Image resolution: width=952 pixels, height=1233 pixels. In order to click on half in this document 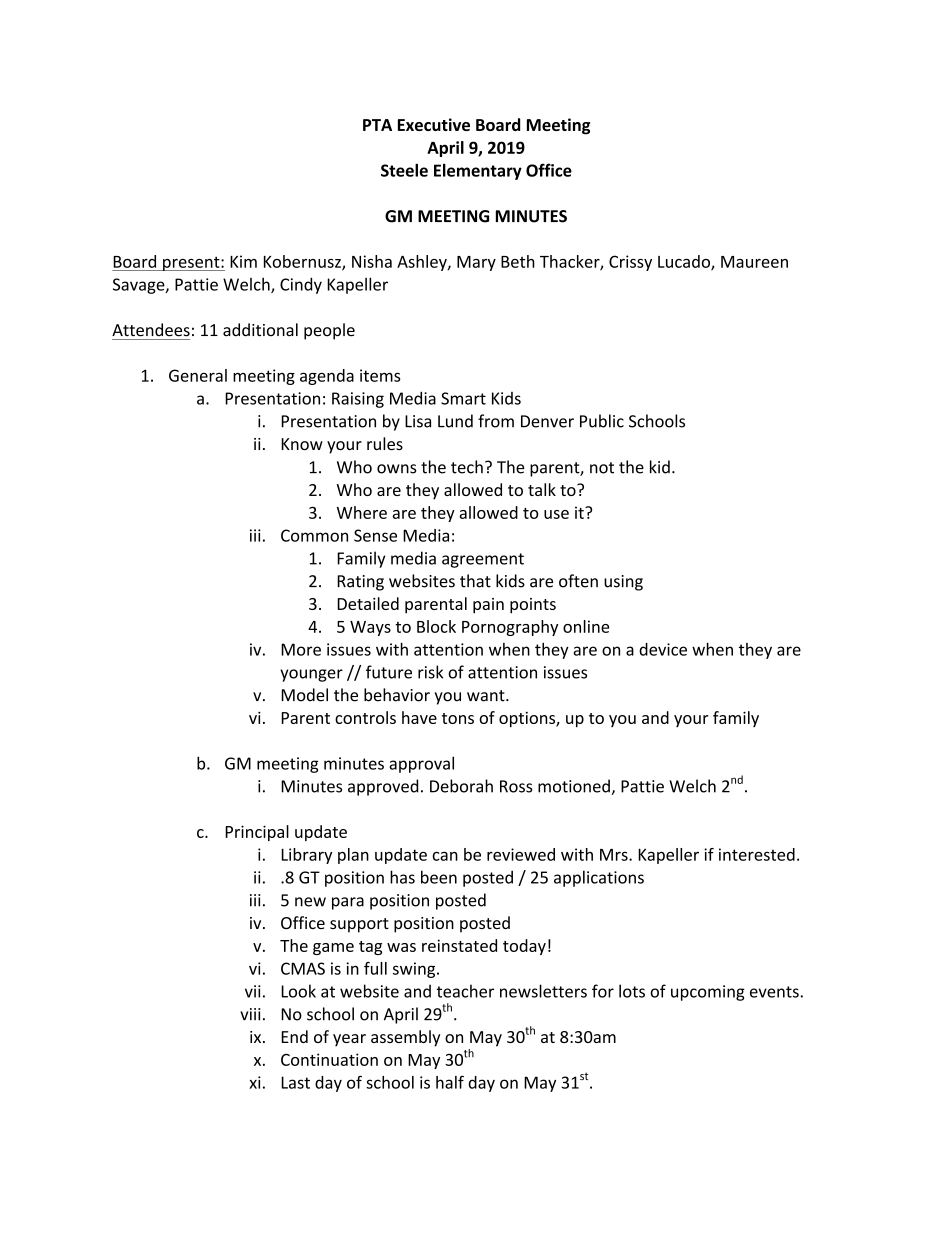, I will do `click(450, 1082)`.
